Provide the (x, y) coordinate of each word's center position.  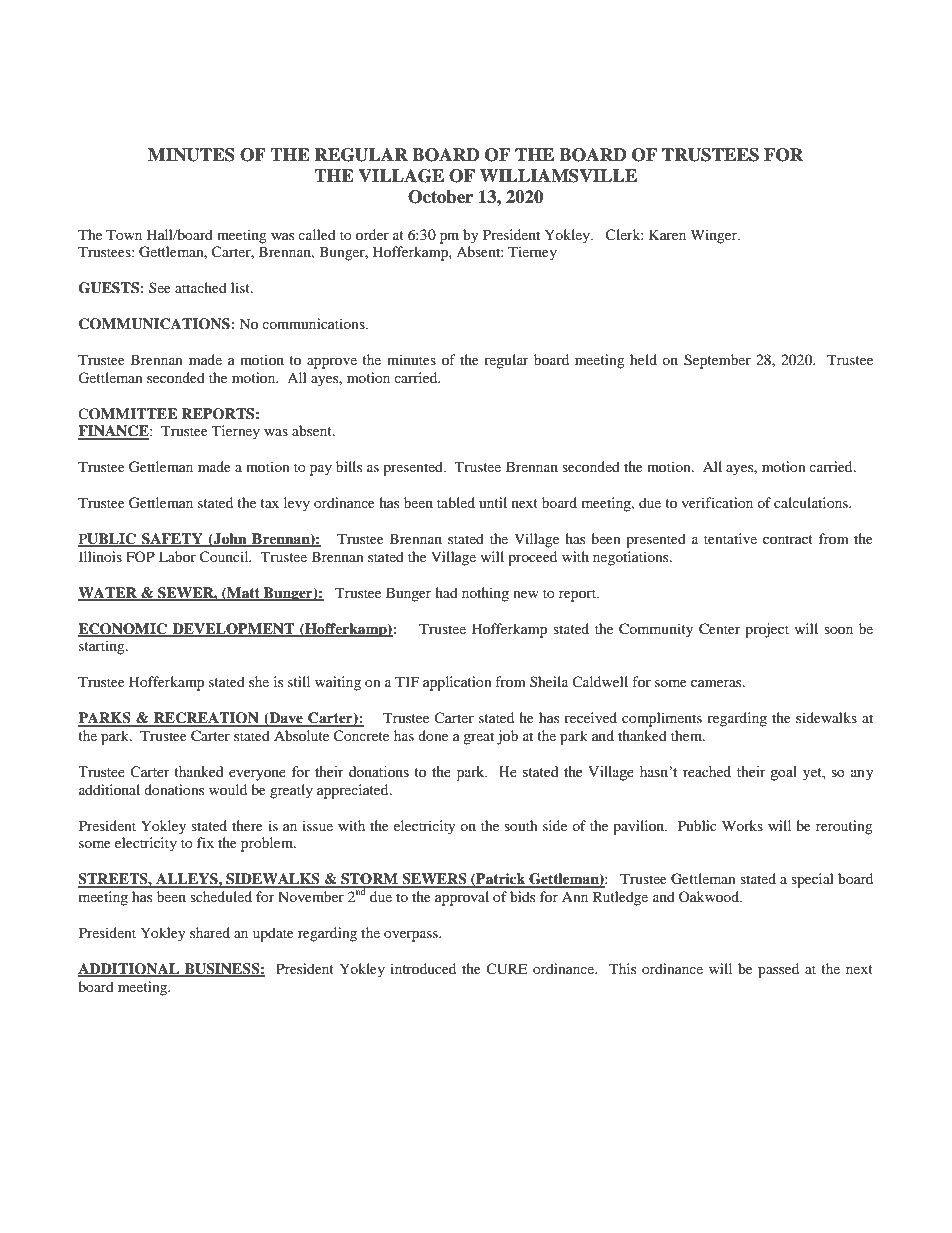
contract (788, 539)
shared (210, 932)
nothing (485, 594)
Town (124, 234)
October (440, 197)
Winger (715, 236)
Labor (177, 556)
